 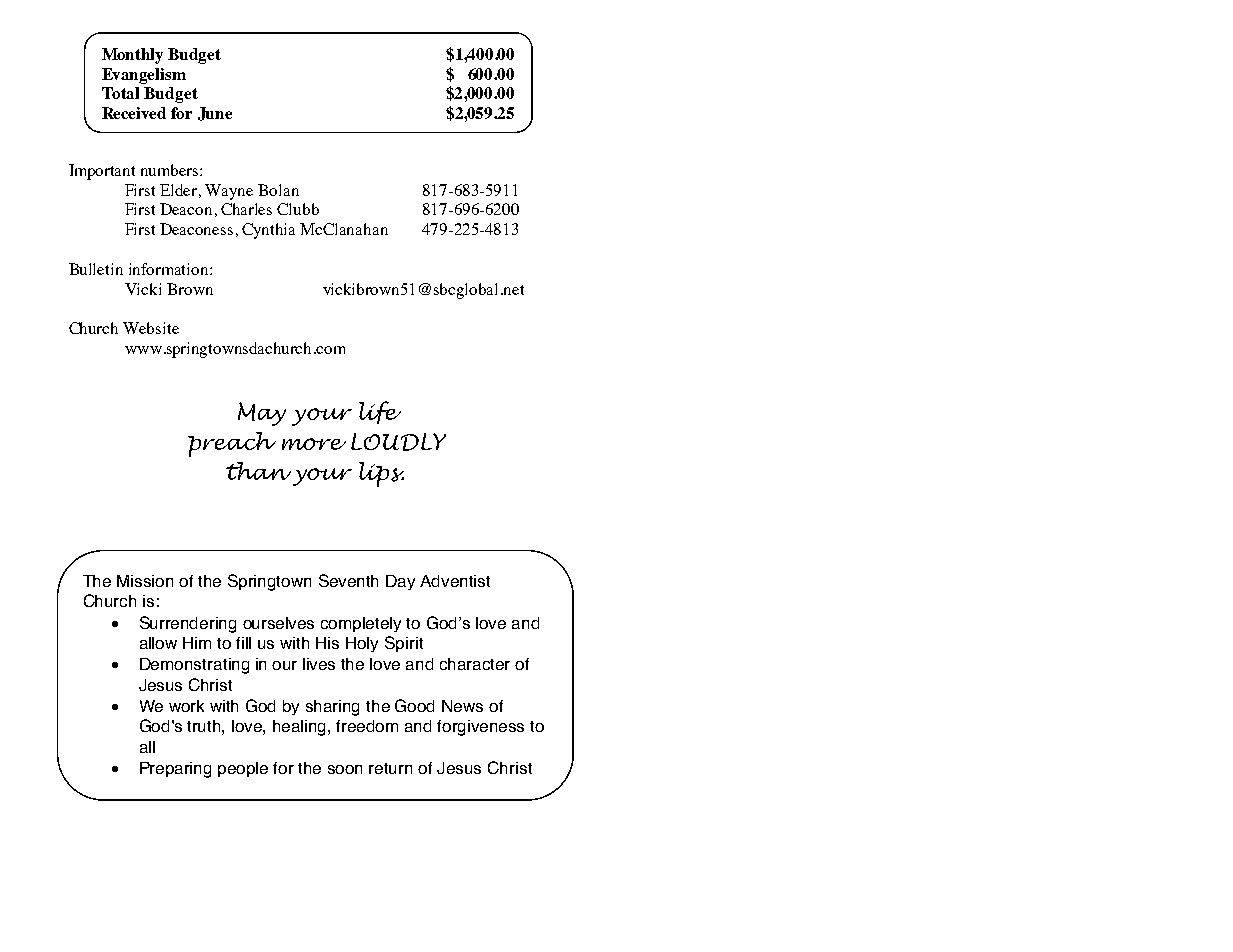 I want to click on Preparing, so click(x=175, y=770).
